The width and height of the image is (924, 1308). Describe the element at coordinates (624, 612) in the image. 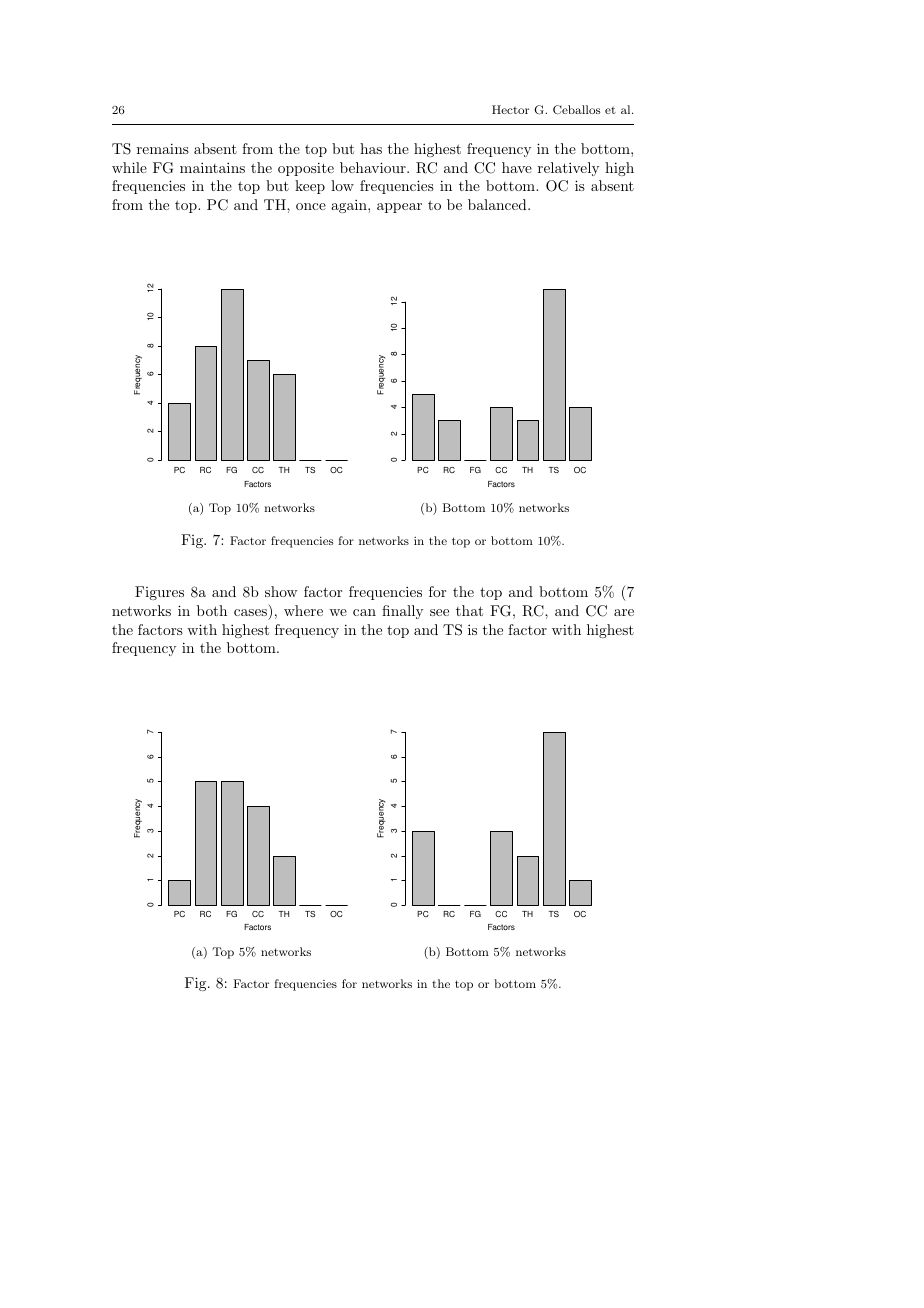

I see `are` at that location.
